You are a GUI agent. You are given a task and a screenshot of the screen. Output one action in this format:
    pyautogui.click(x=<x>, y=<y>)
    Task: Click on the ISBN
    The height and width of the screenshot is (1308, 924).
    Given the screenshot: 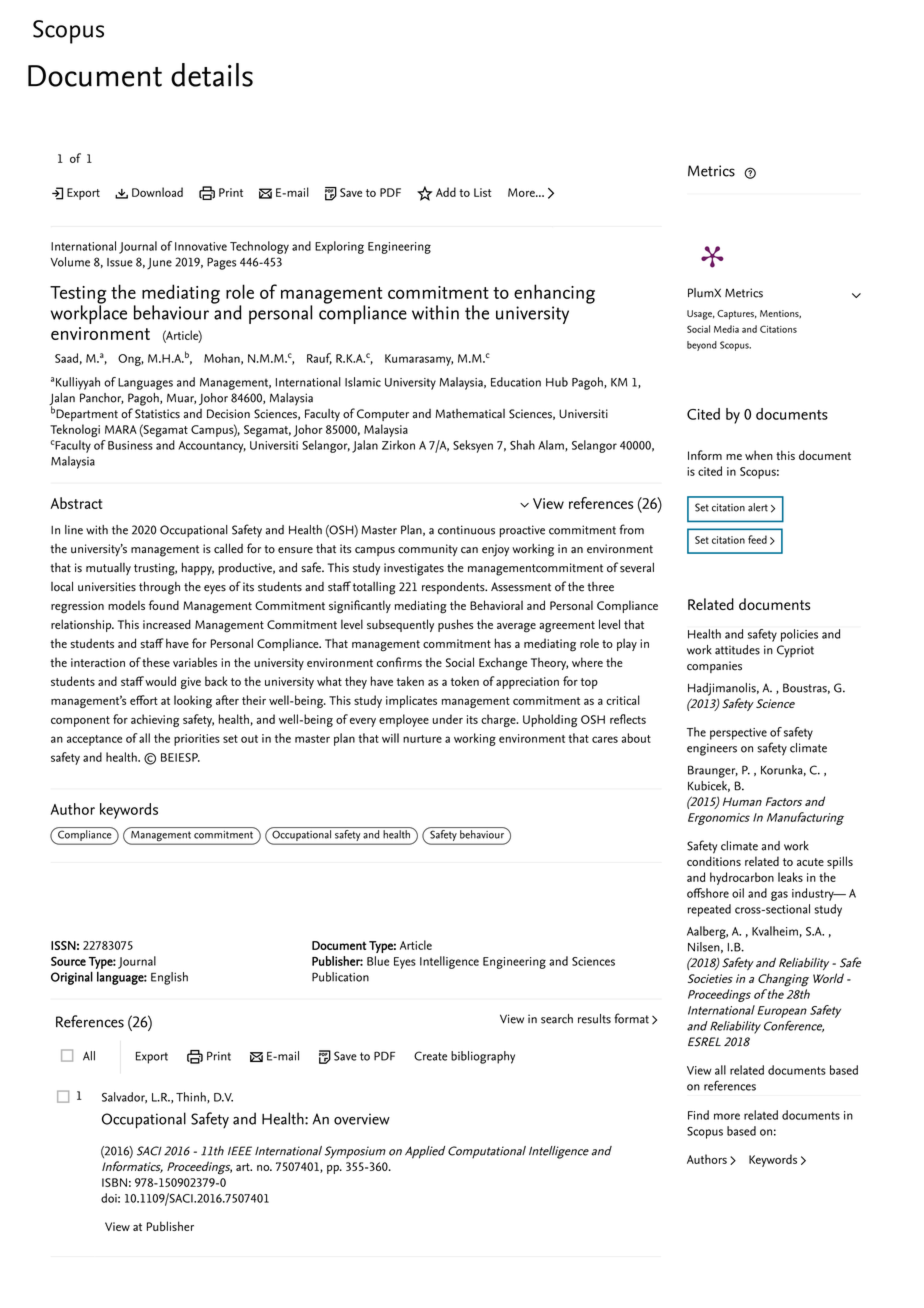 What is the action you would take?
    pyautogui.click(x=114, y=1182)
